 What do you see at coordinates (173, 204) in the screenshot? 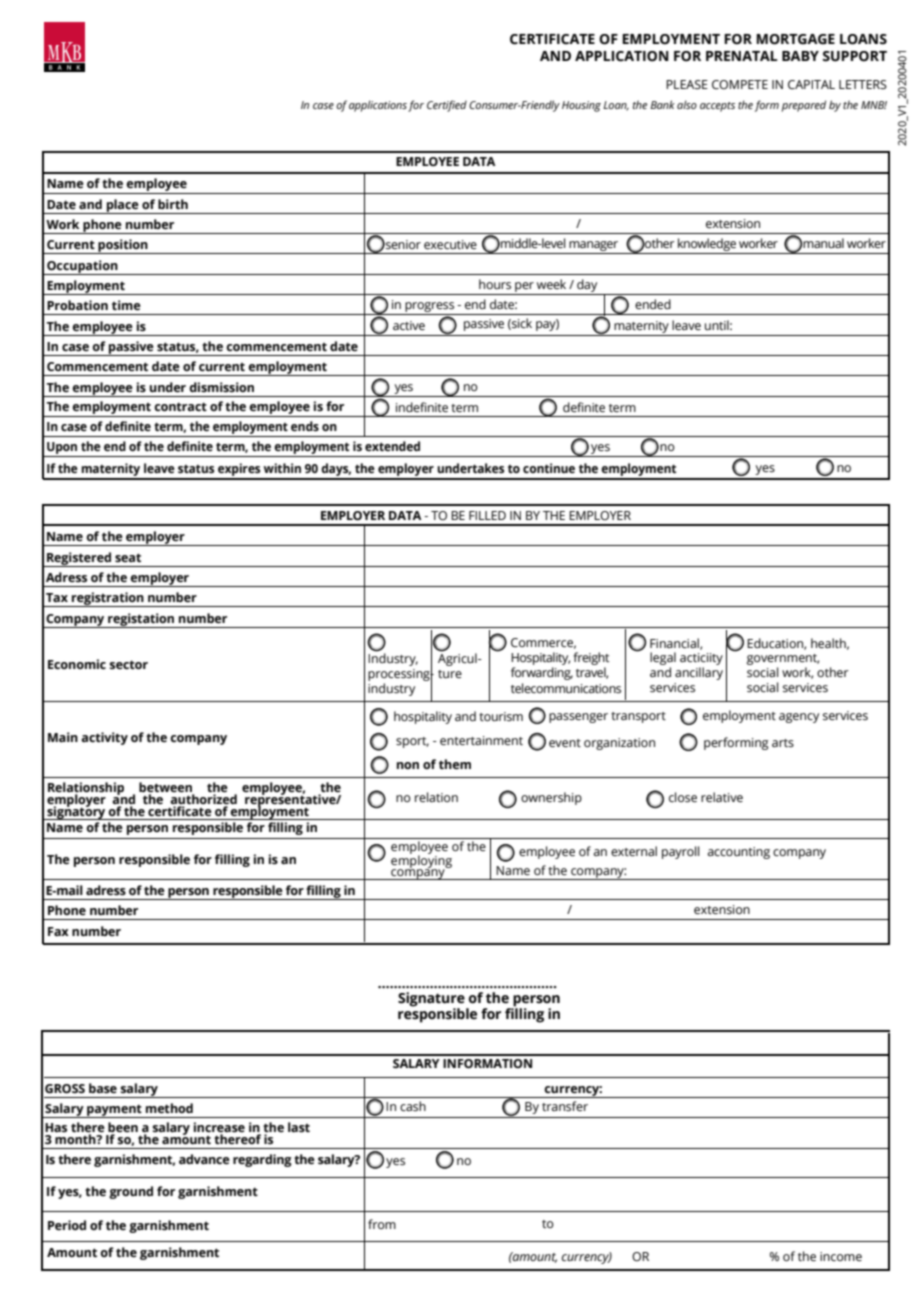
I see `birth` at bounding box center [173, 204].
